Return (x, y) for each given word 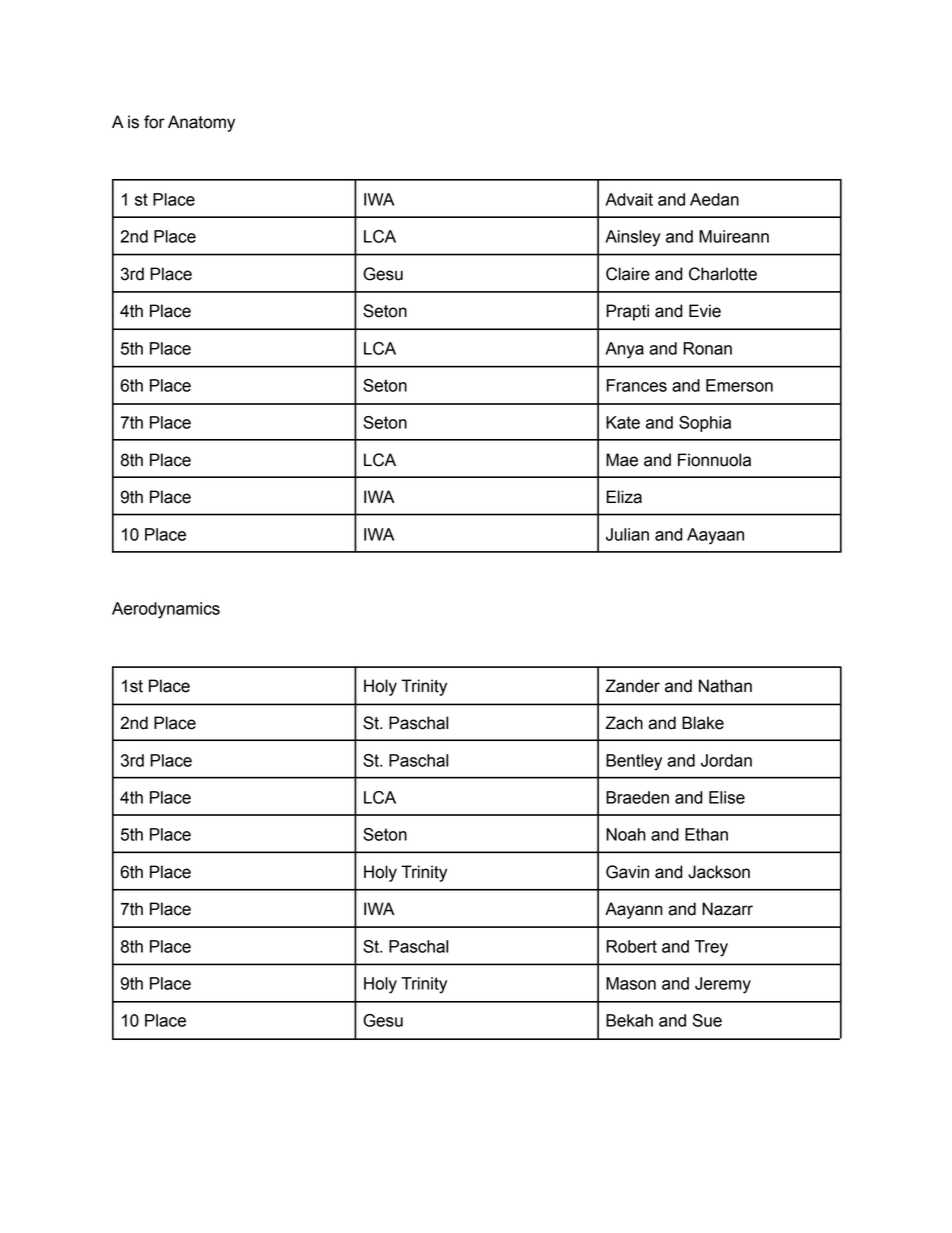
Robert (631, 946)
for (154, 122)
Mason (631, 983)
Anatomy (201, 123)
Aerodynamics (166, 610)
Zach (624, 723)
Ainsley (633, 238)
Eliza (624, 497)
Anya (624, 350)
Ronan (707, 348)
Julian (627, 534)
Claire (628, 274)
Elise (727, 797)
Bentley (634, 762)
